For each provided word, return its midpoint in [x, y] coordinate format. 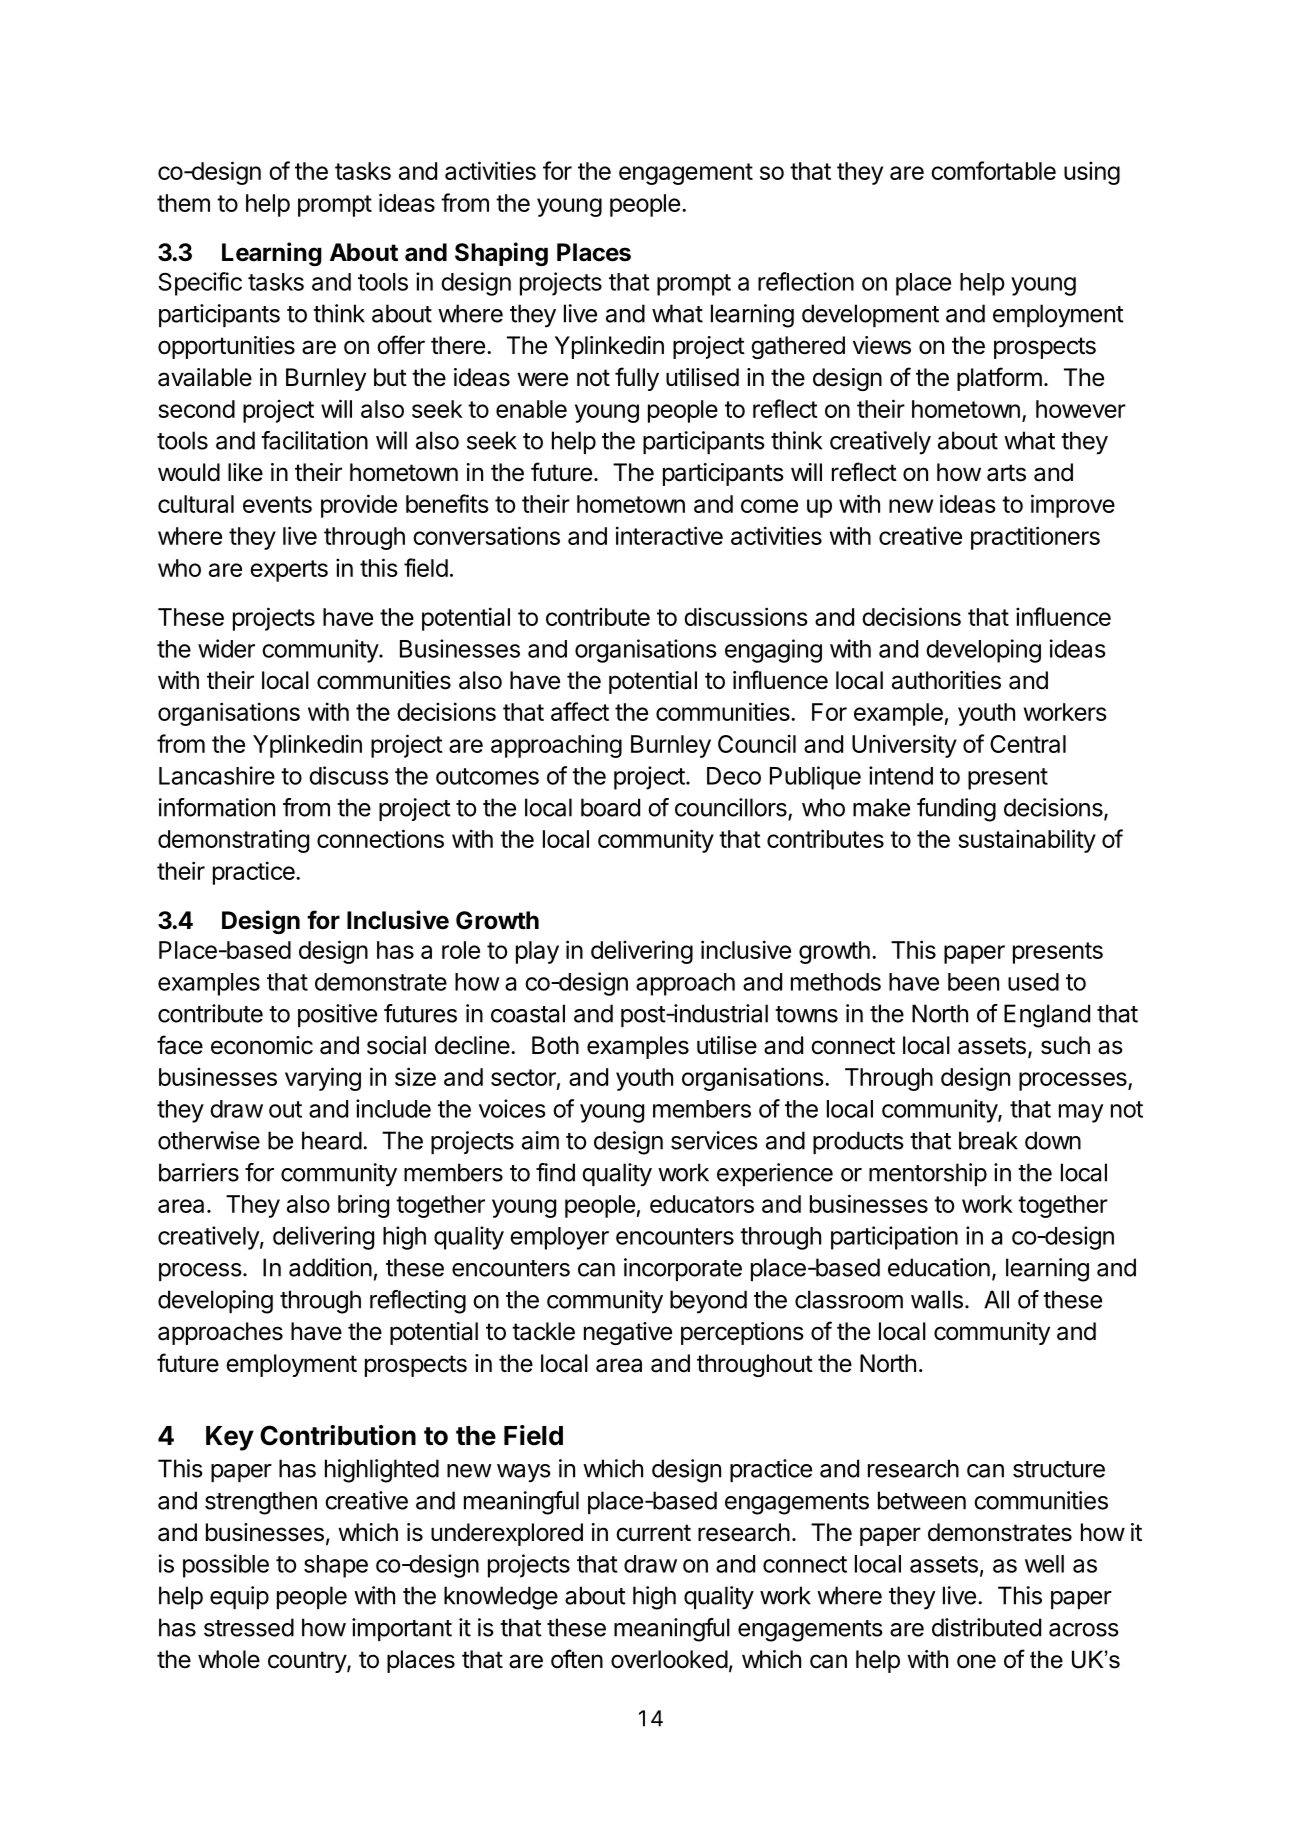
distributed [986, 1627]
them [183, 203]
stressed [249, 1627]
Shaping [501, 254]
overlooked [669, 1659]
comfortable [993, 170]
